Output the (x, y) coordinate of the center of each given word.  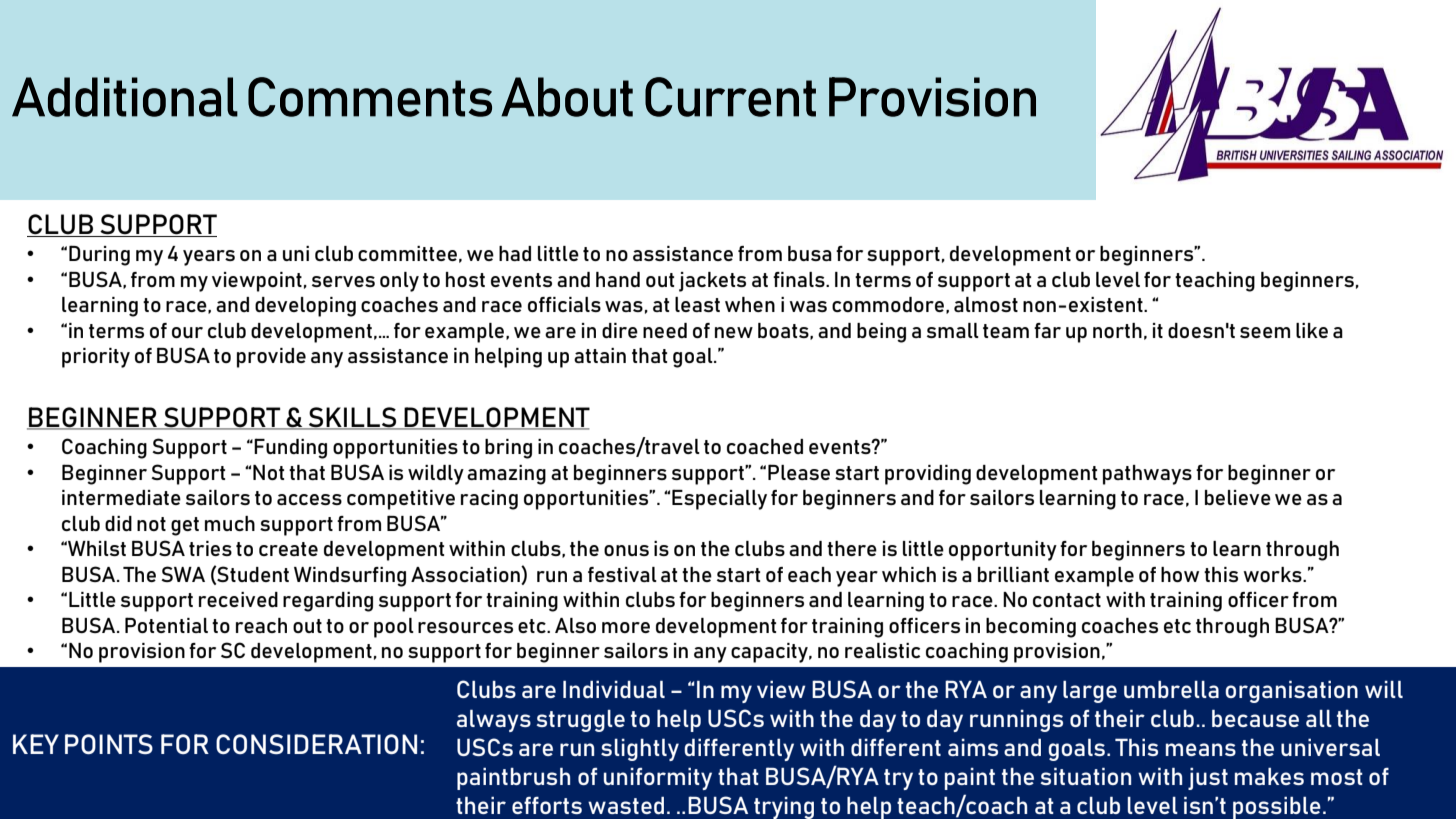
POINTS (109, 744)
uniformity (658, 779)
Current (730, 97)
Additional (125, 97)
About (567, 97)
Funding (290, 448)
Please (799, 472)
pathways (1147, 475)
